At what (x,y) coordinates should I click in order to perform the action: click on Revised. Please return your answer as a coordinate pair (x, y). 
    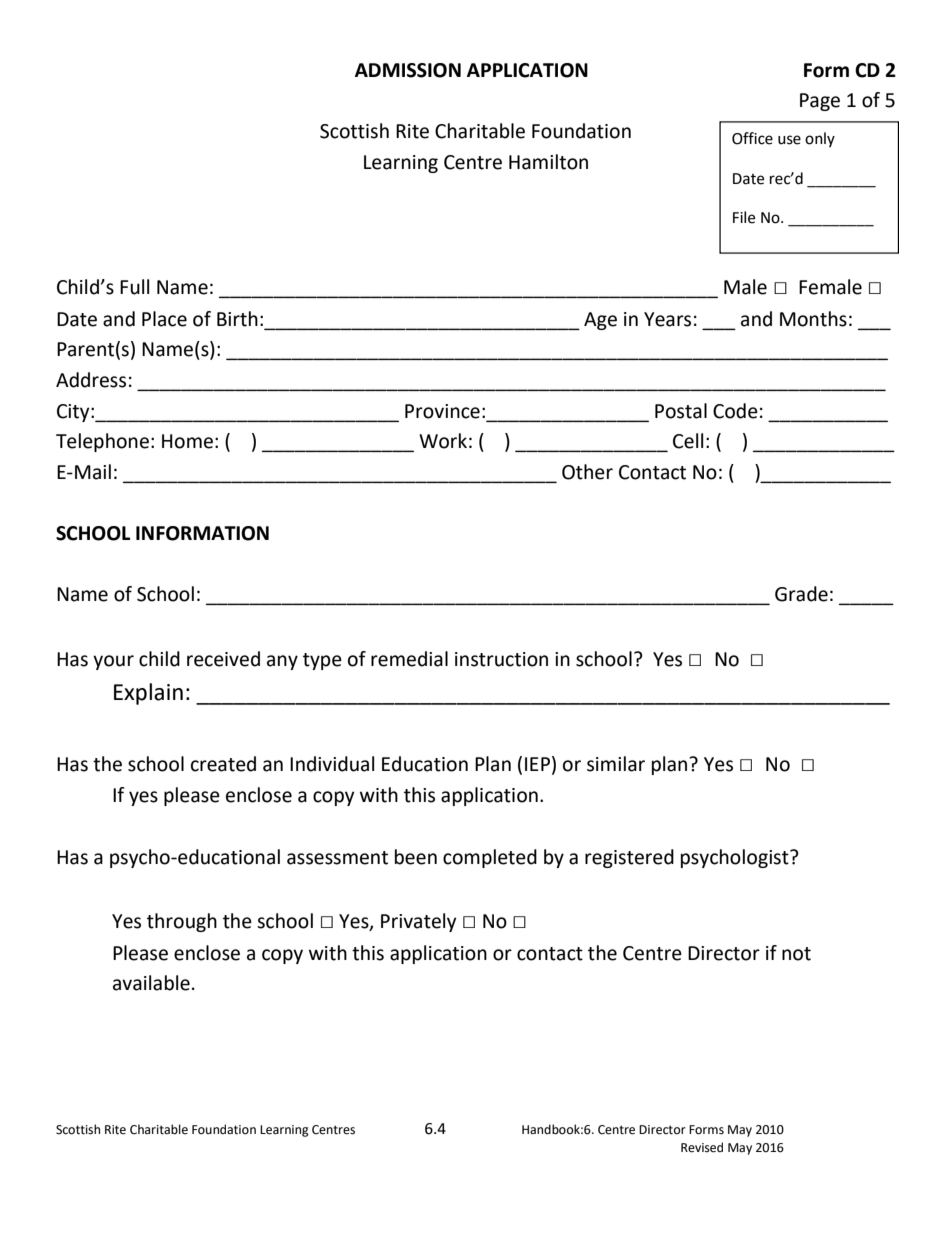
    Looking at the image, I should click on (702, 1147).
